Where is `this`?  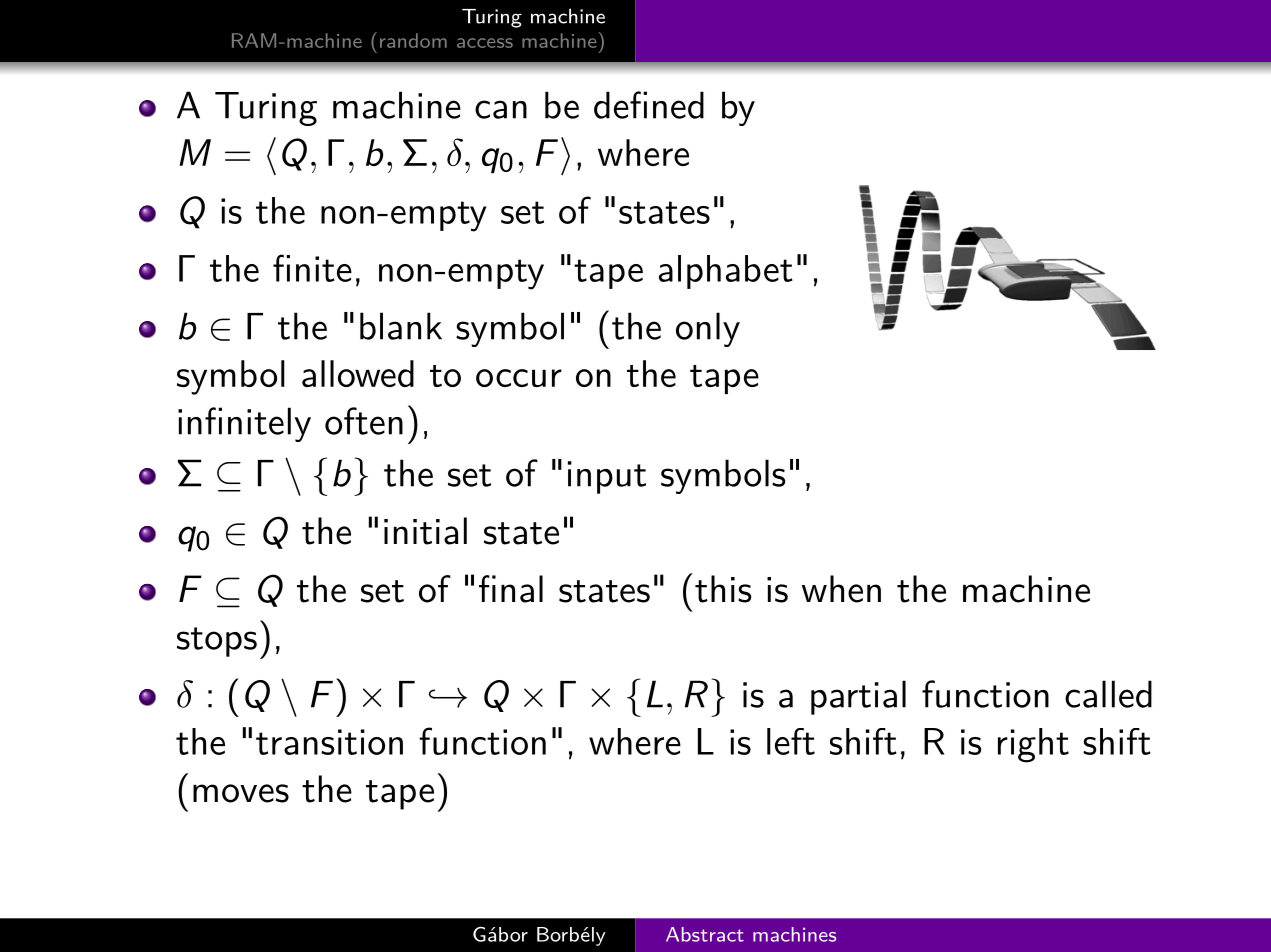 this is located at coordinates (723, 589).
